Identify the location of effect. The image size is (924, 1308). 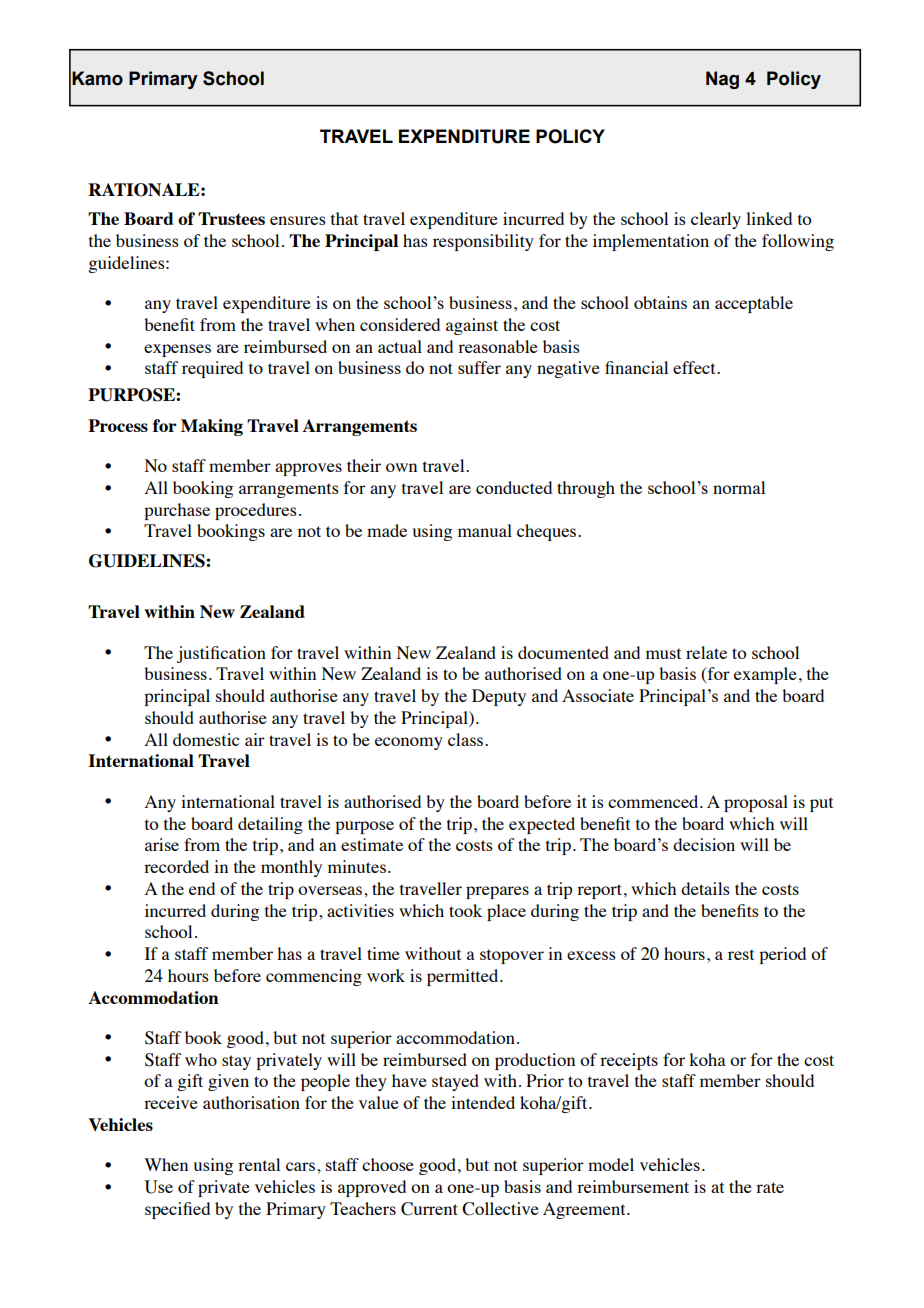
(695, 367).
